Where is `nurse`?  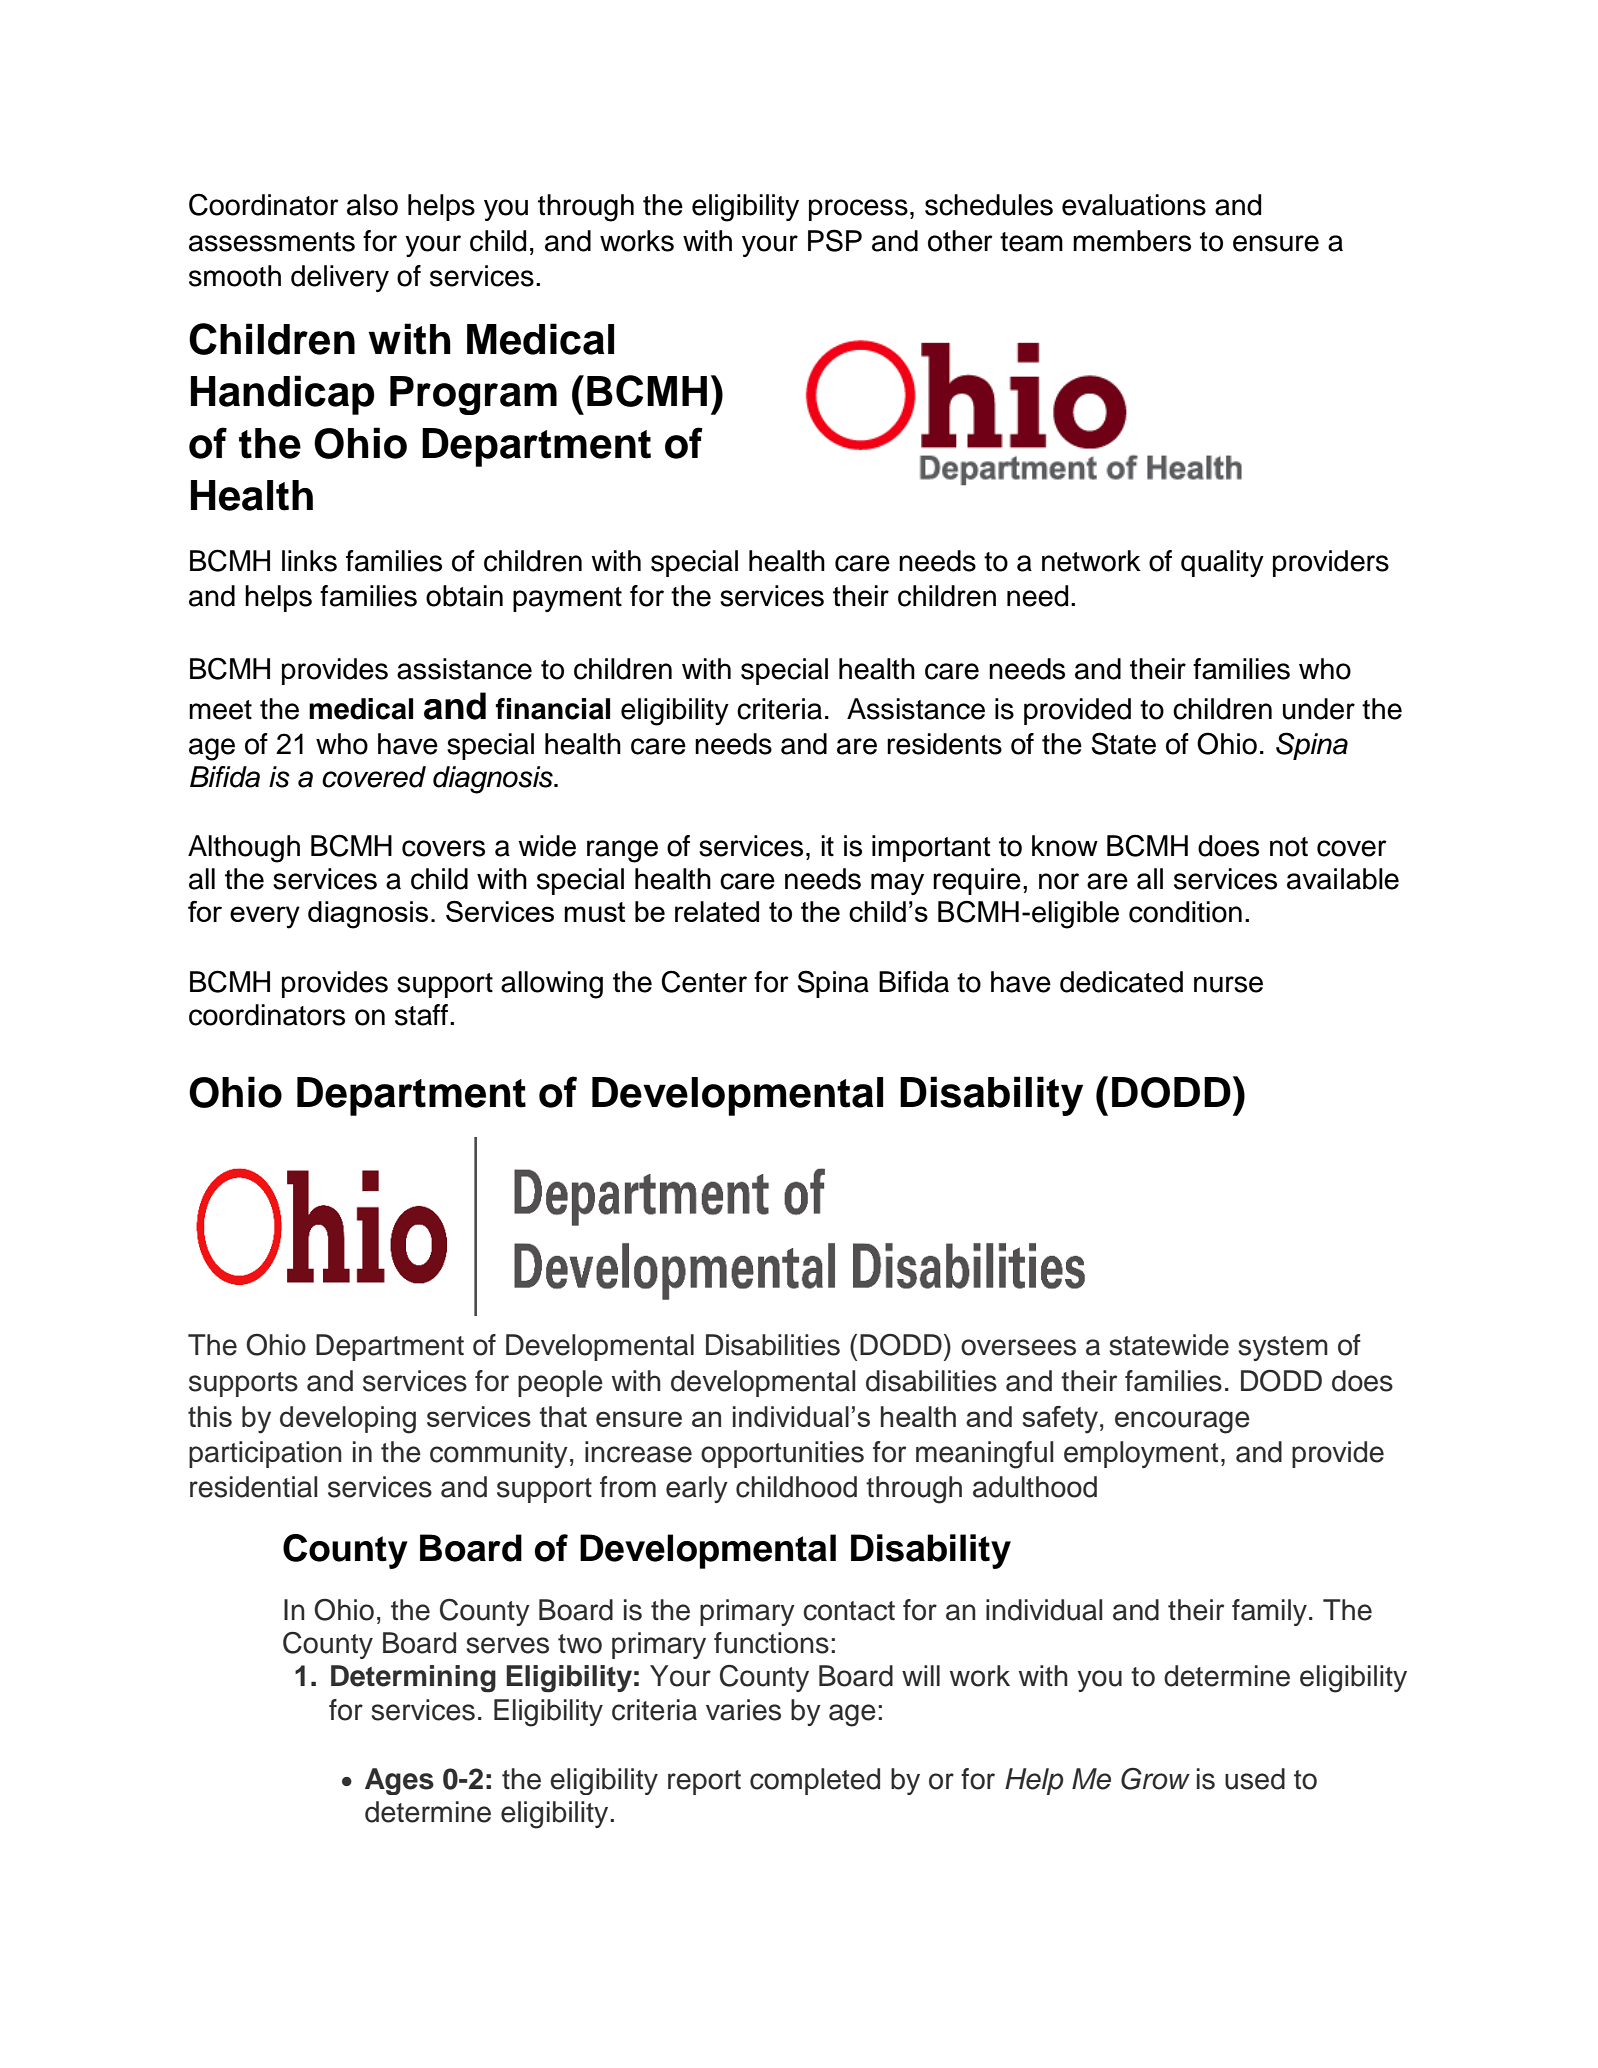 nurse is located at coordinates (1228, 984).
